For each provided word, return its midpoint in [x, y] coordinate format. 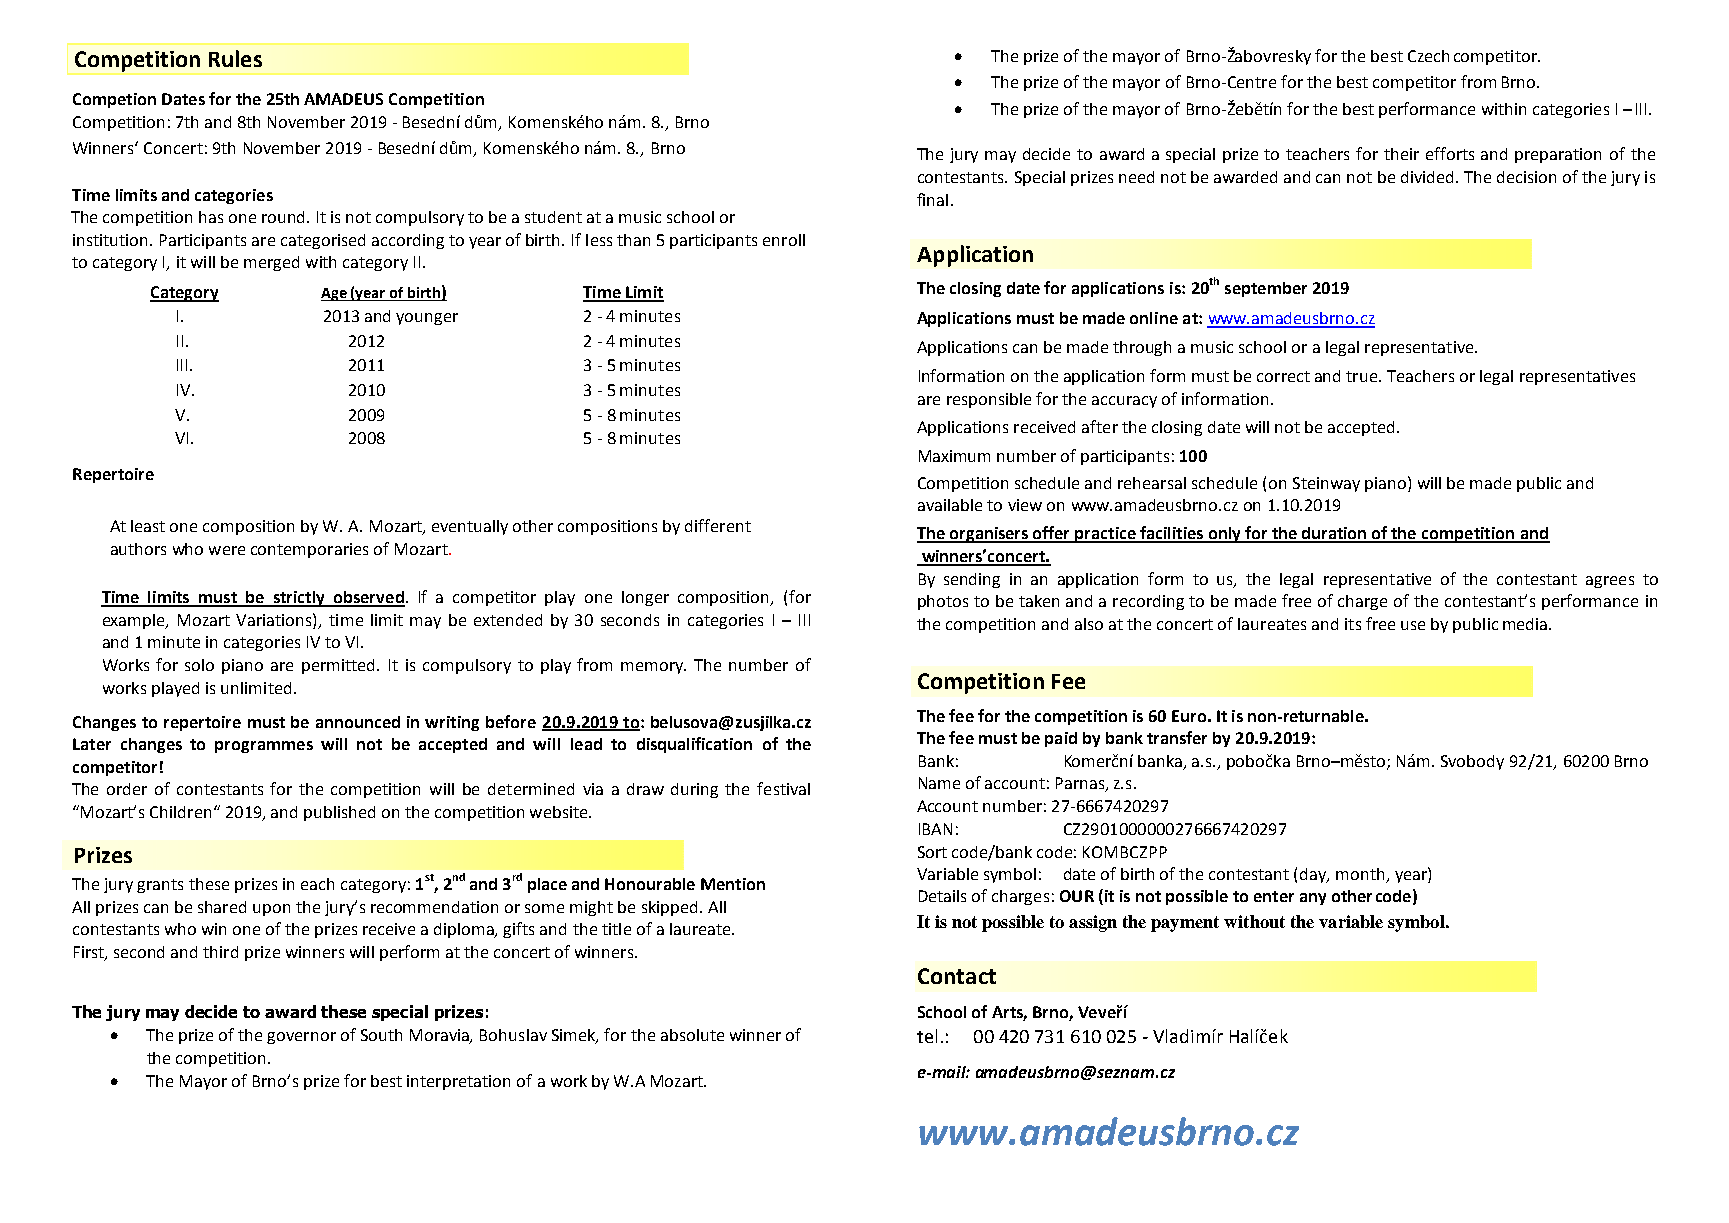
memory [653, 668]
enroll [784, 240]
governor [301, 1038]
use [1413, 625]
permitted [340, 666]
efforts [1450, 153]
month [1360, 874]
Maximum [954, 456]
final [932, 199]
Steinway [1326, 484]
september [1266, 289]
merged [271, 263]
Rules [235, 58]
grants [160, 886]
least [148, 526]
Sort [932, 852]
